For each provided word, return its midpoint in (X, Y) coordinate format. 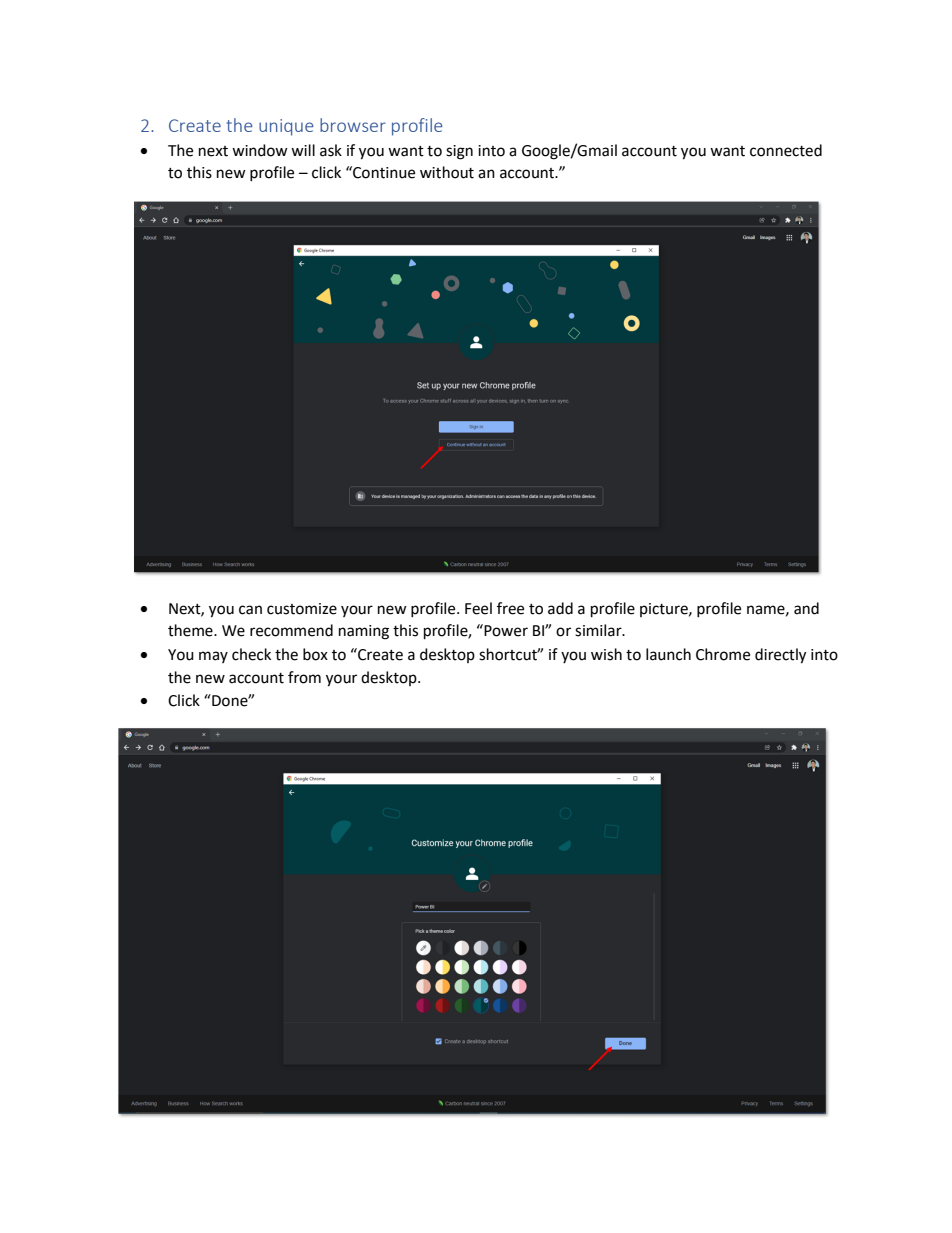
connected (786, 150)
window (260, 150)
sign (459, 152)
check (251, 654)
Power (505, 630)
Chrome (723, 654)
